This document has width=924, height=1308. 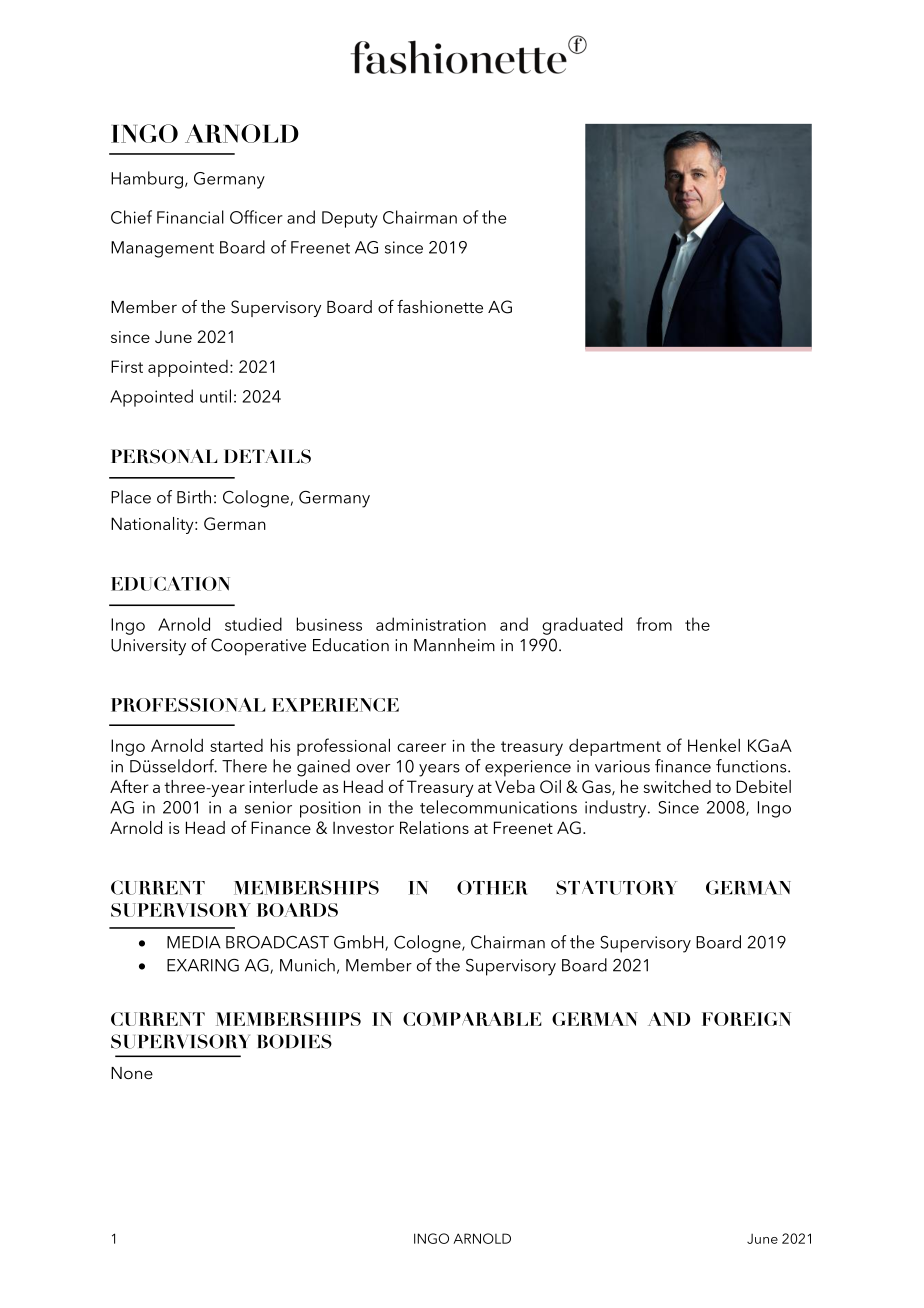 What do you see at coordinates (190, 217) in the document?
I see `Financial` at bounding box center [190, 217].
